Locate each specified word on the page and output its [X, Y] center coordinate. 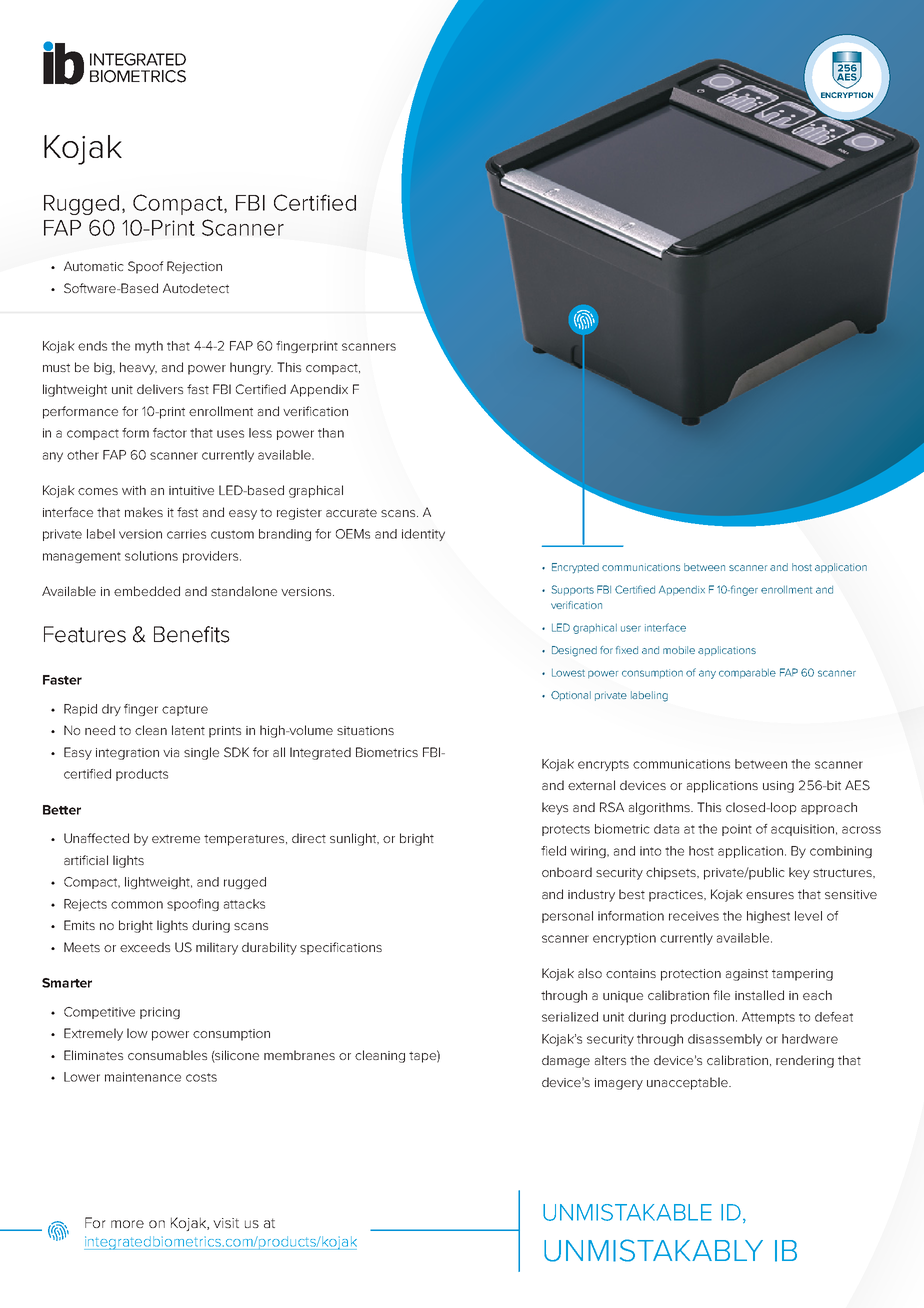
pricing [160, 1013]
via [171, 752]
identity [423, 535]
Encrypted [575, 568]
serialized [570, 1017]
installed [759, 995]
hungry [251, 368]
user [631, 628]
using [778, 787]
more [127, 1224]
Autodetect [196, 288]
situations [365, 730]
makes [144, 512]
